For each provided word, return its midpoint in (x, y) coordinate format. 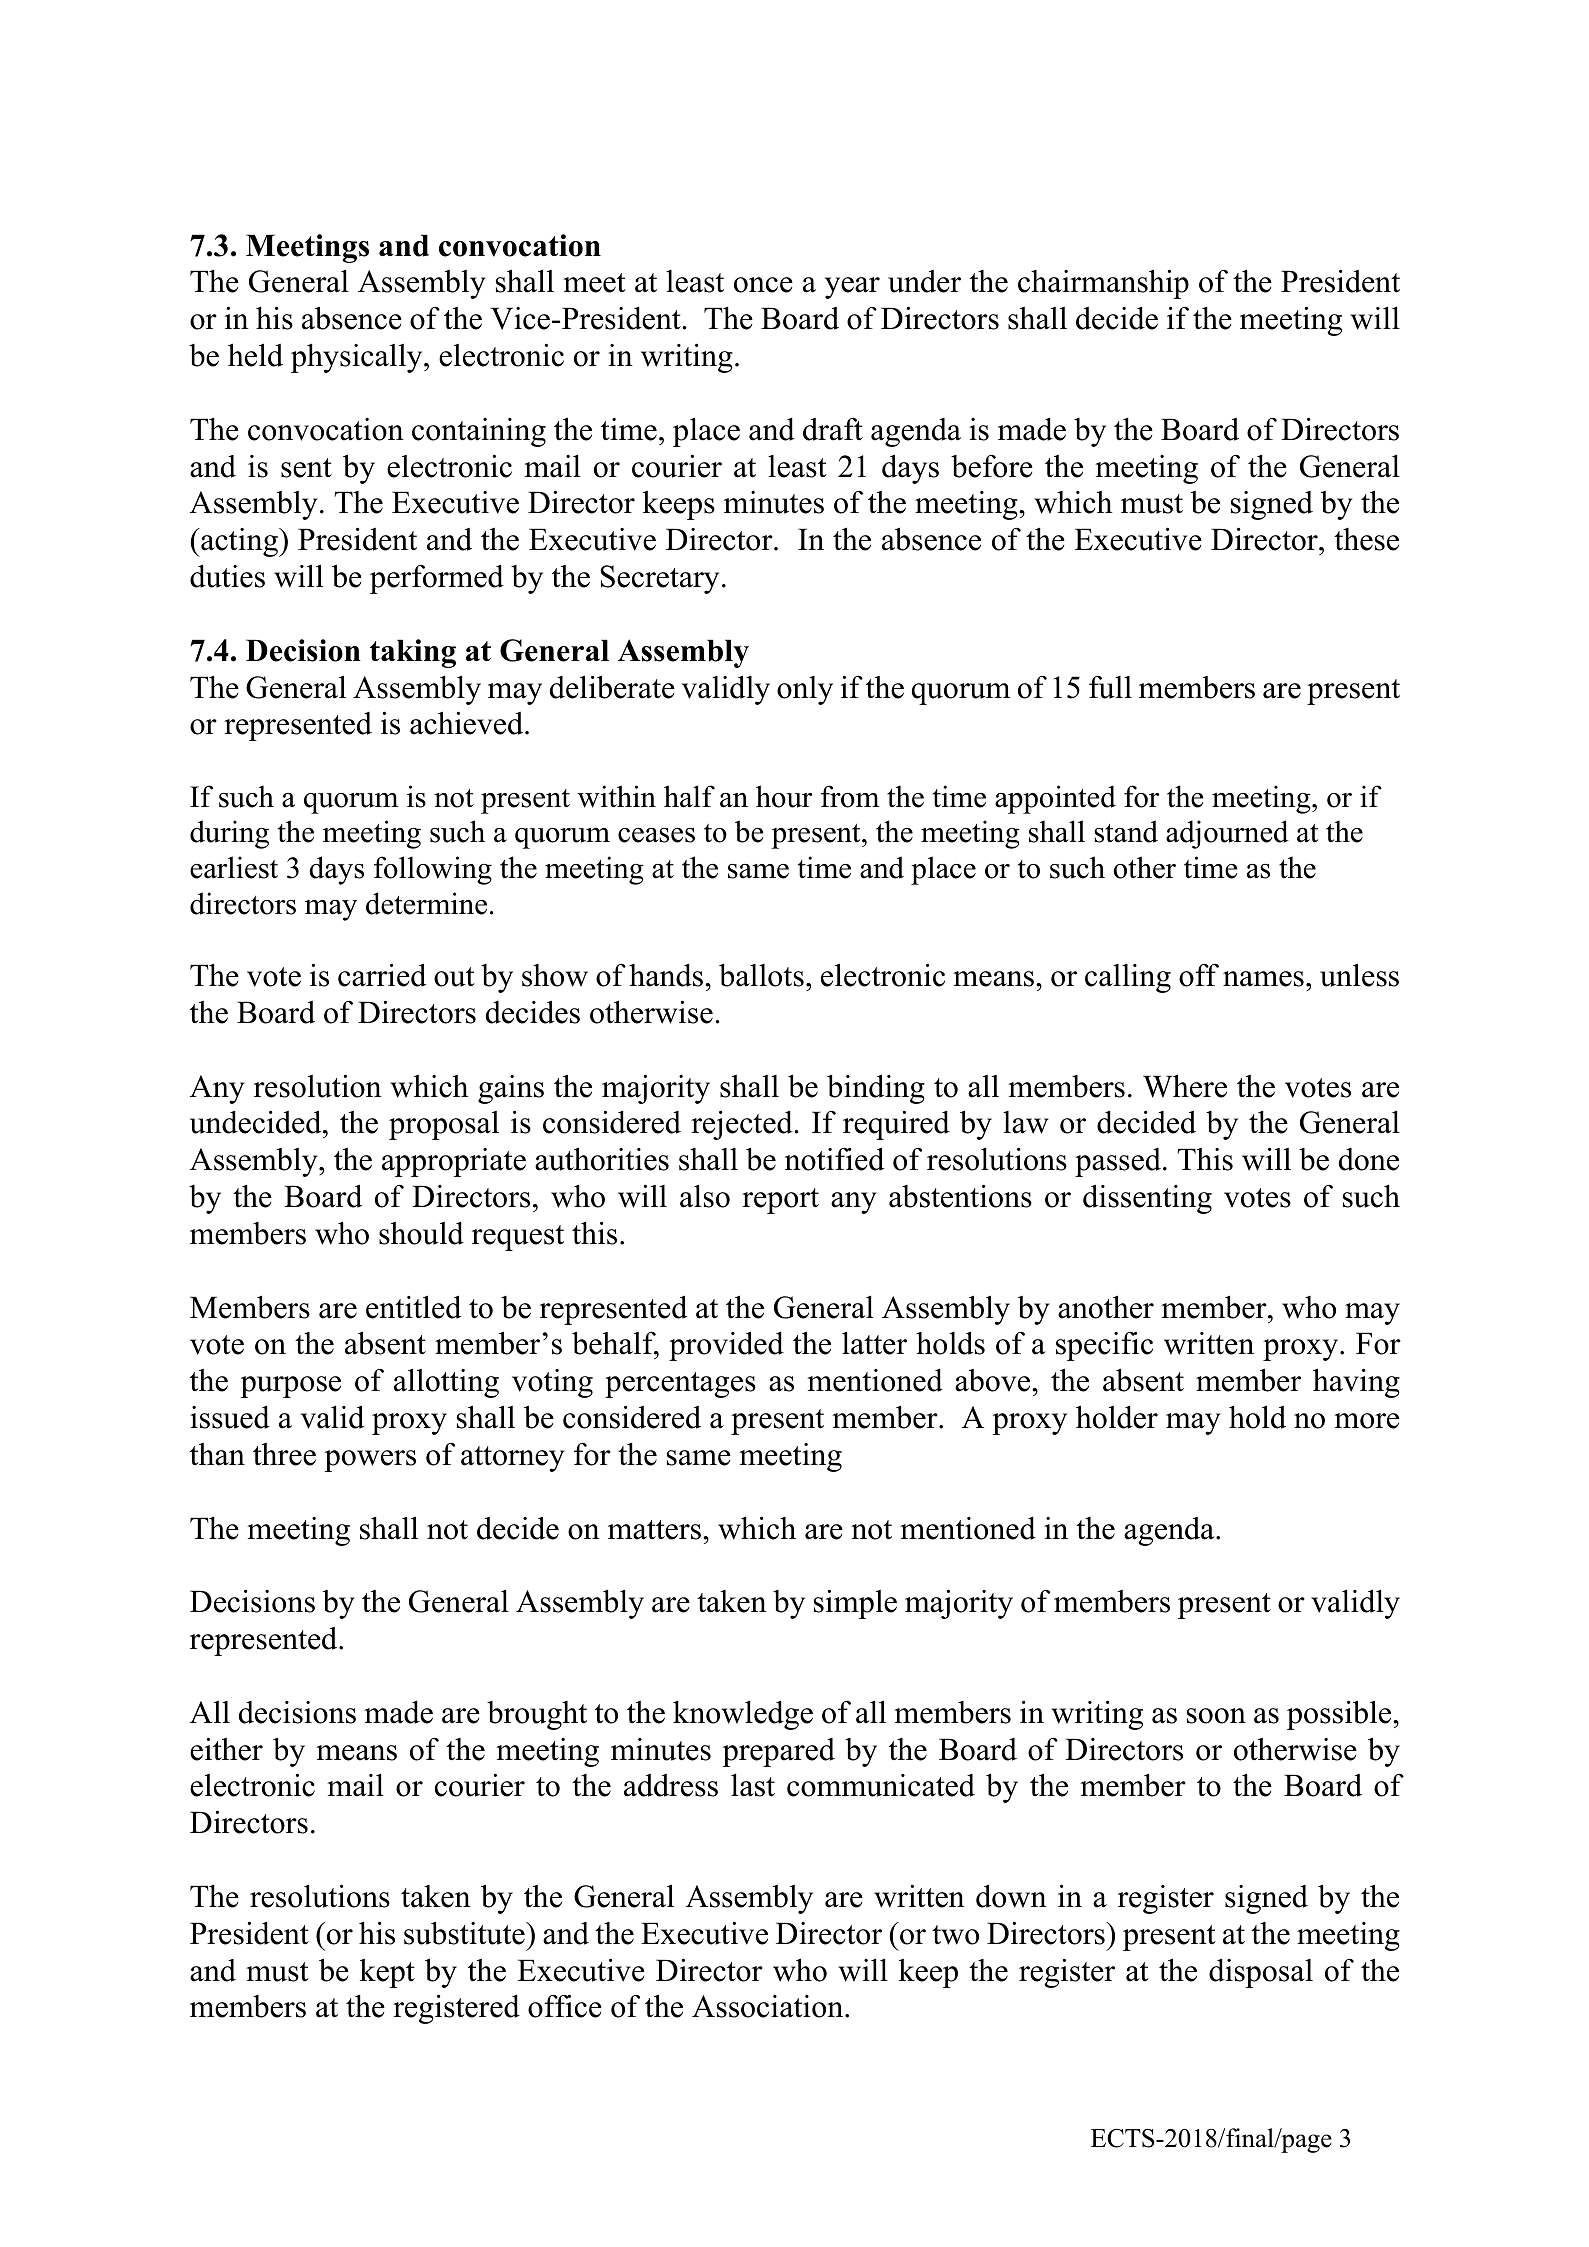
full (1110, 687)
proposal (444, 1125)
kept (387, 1973)
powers (370, 1461)
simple (855, 1604)
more (1366, 1421)
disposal (1261, 1973)
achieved (468, 723)
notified (834, 1159)
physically (358, 358)
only (805, 690)
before (992, 466)
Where (1185, 1086)
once (763, 285)
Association (769, 2006)
